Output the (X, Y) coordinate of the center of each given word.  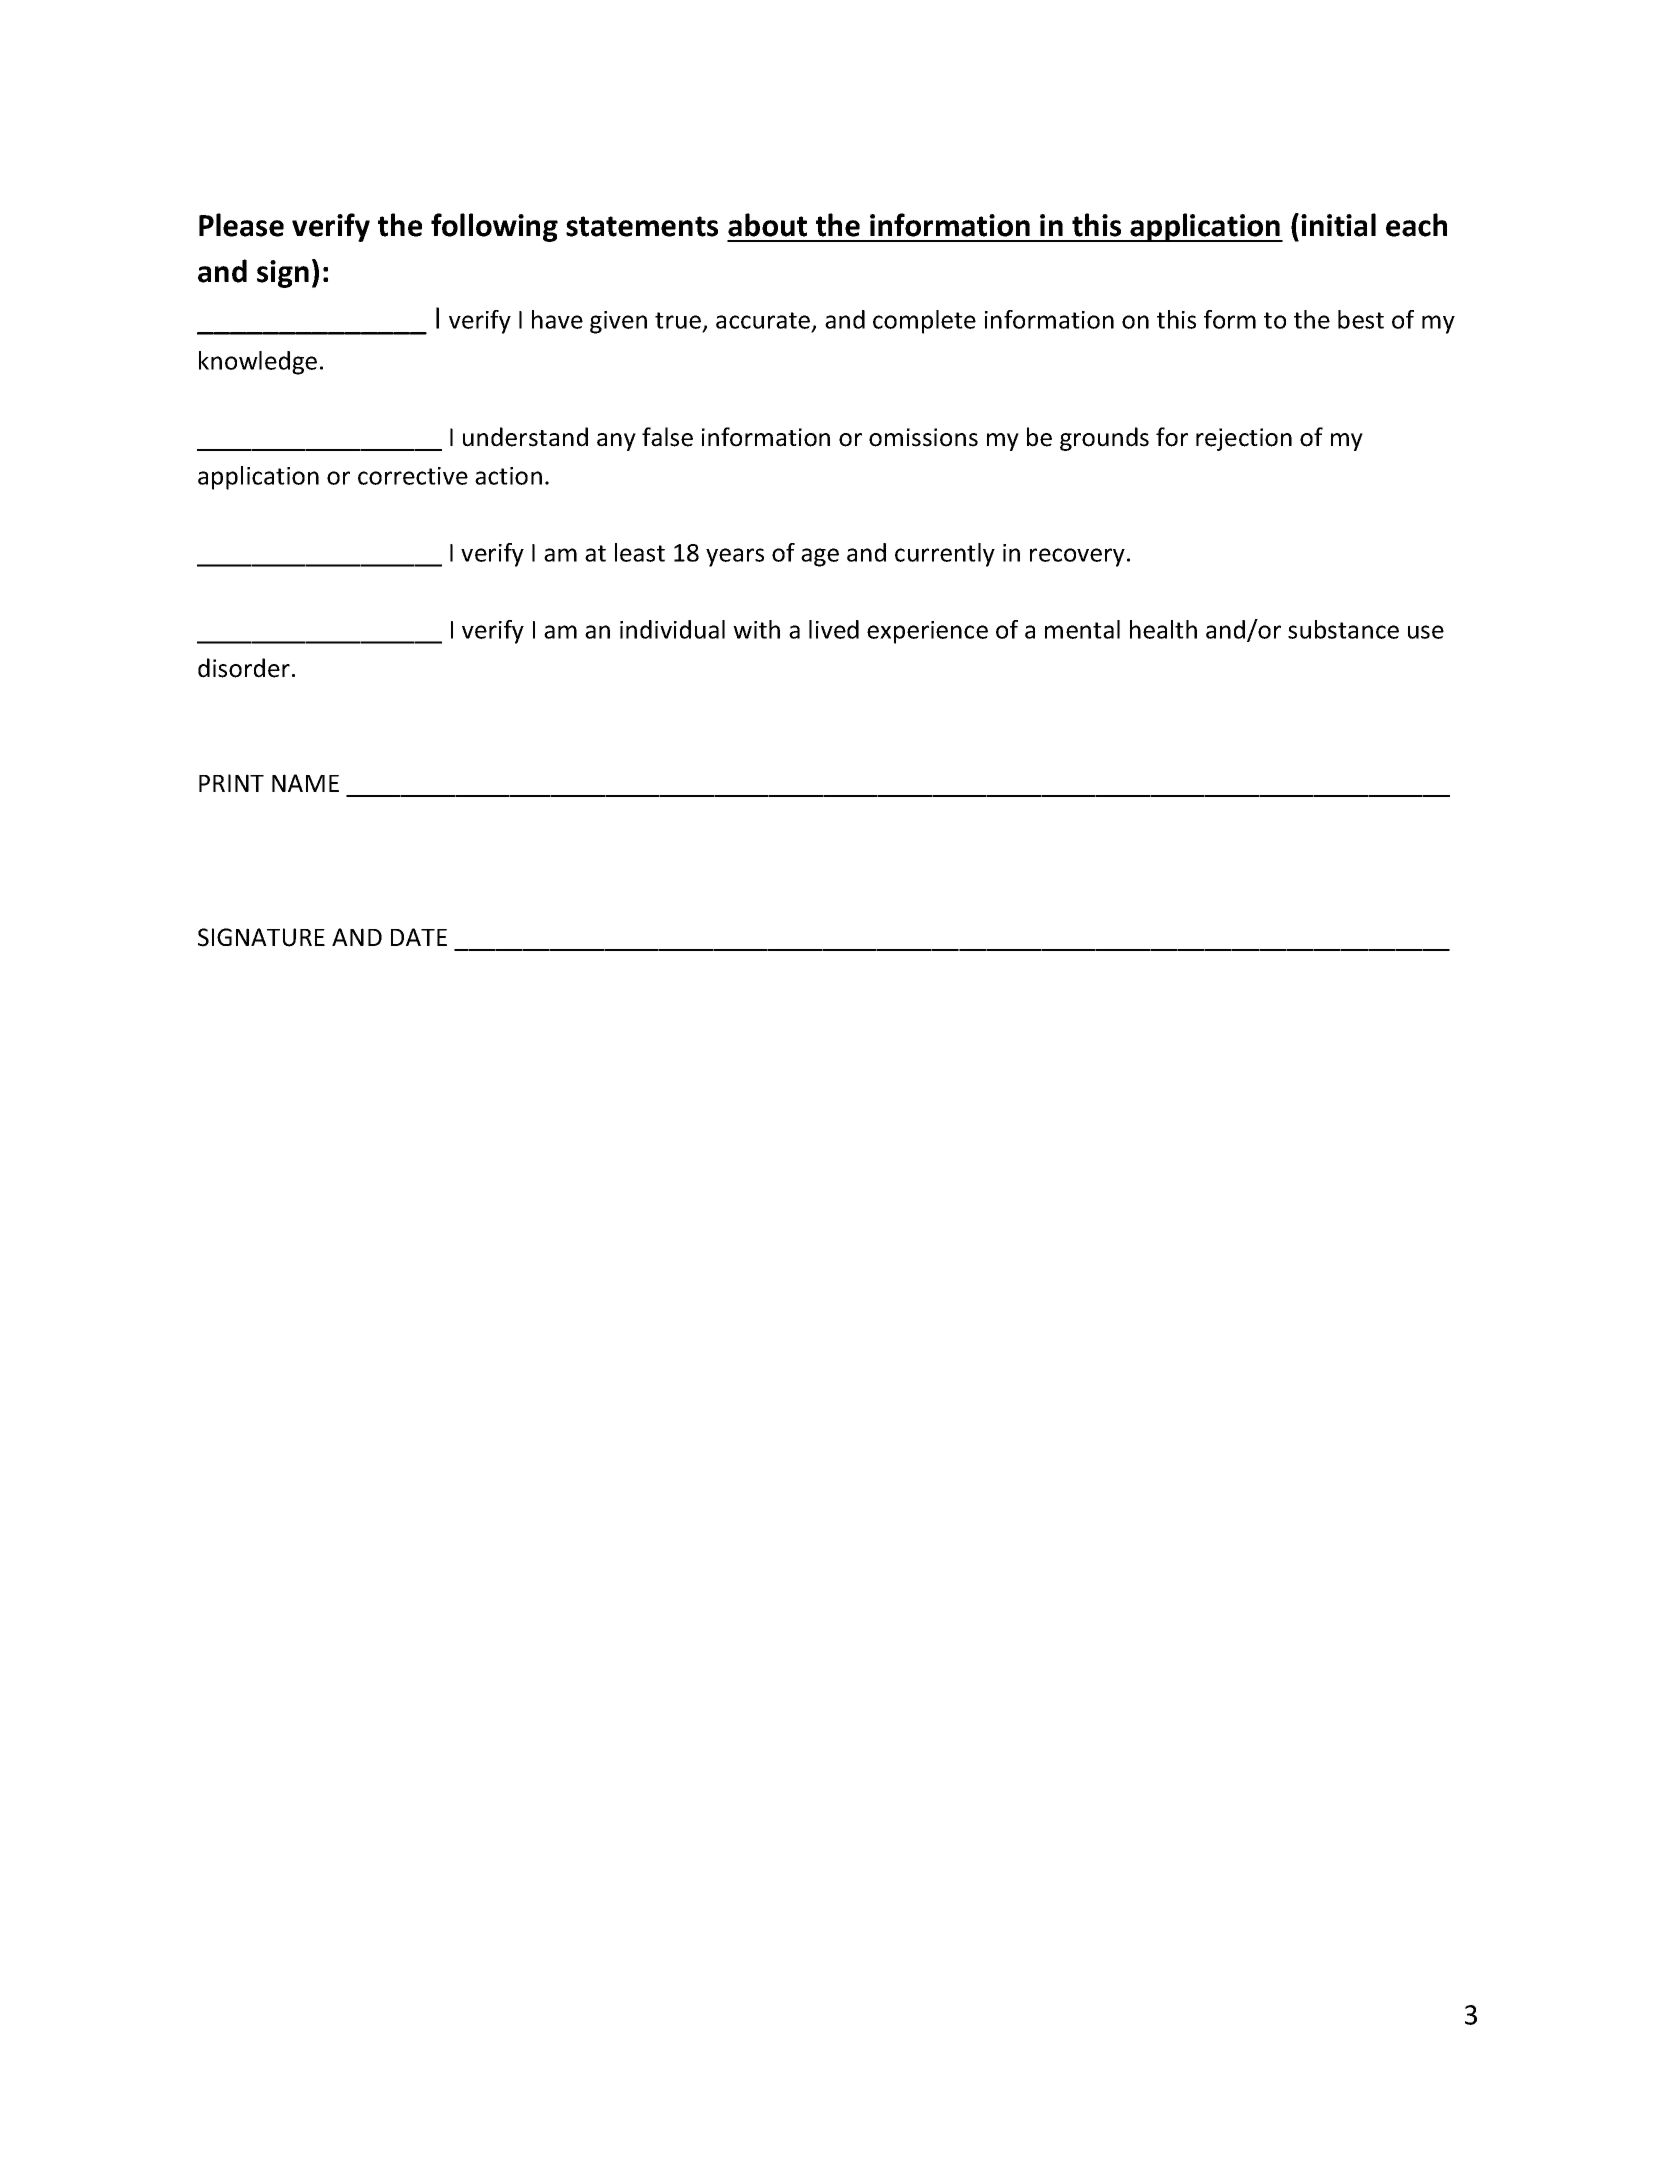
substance (1343, 629)
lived (834, 629)
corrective (413, 476)
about (767, 225)
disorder (244, 668)
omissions (923, 437)
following (494, 227)
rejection (1244, 439)
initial (1338, 225)
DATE (419, 937)
